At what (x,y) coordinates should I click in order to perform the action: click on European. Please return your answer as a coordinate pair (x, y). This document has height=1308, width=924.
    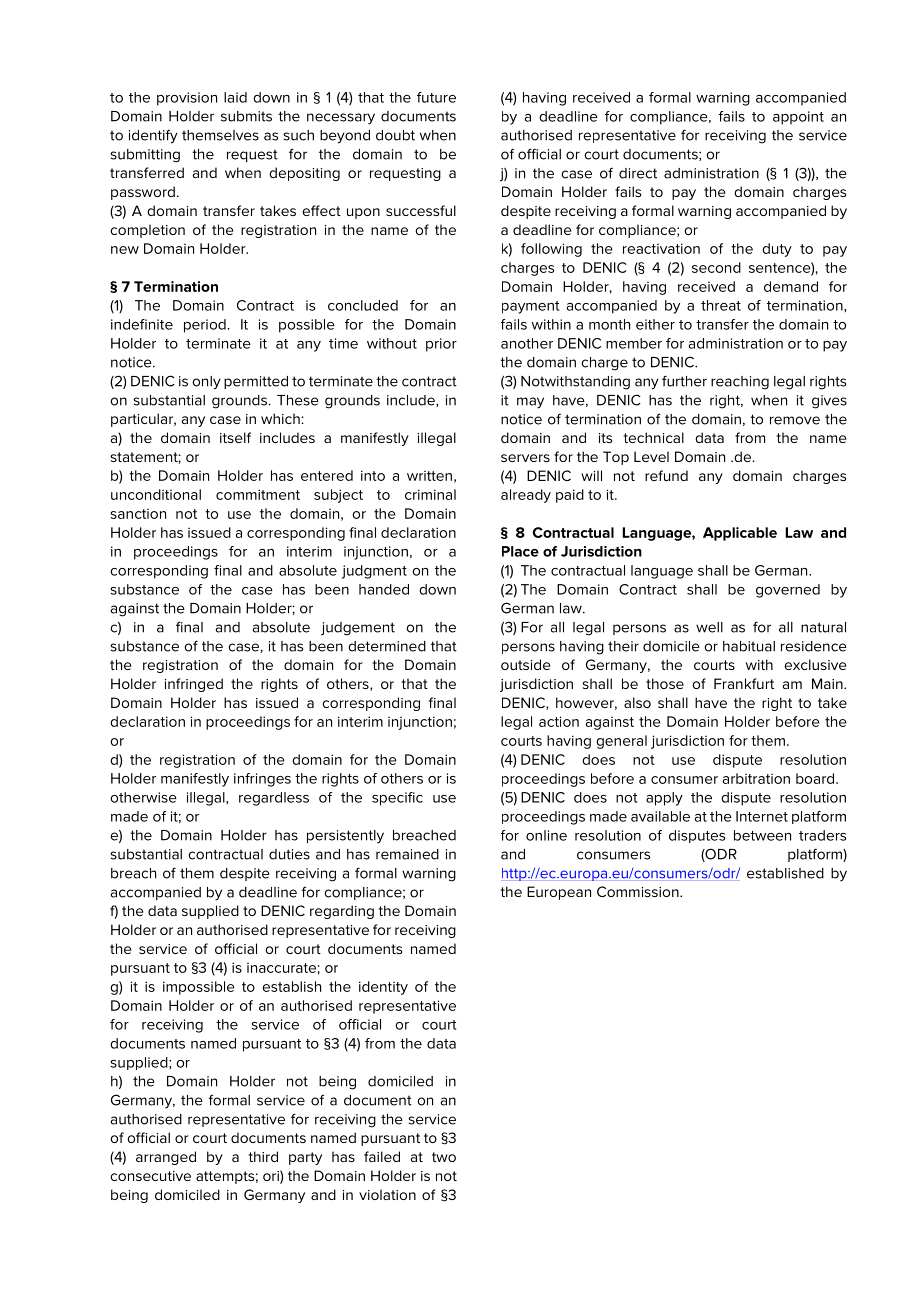
    Looking at the image, I should click on (559, 893).
